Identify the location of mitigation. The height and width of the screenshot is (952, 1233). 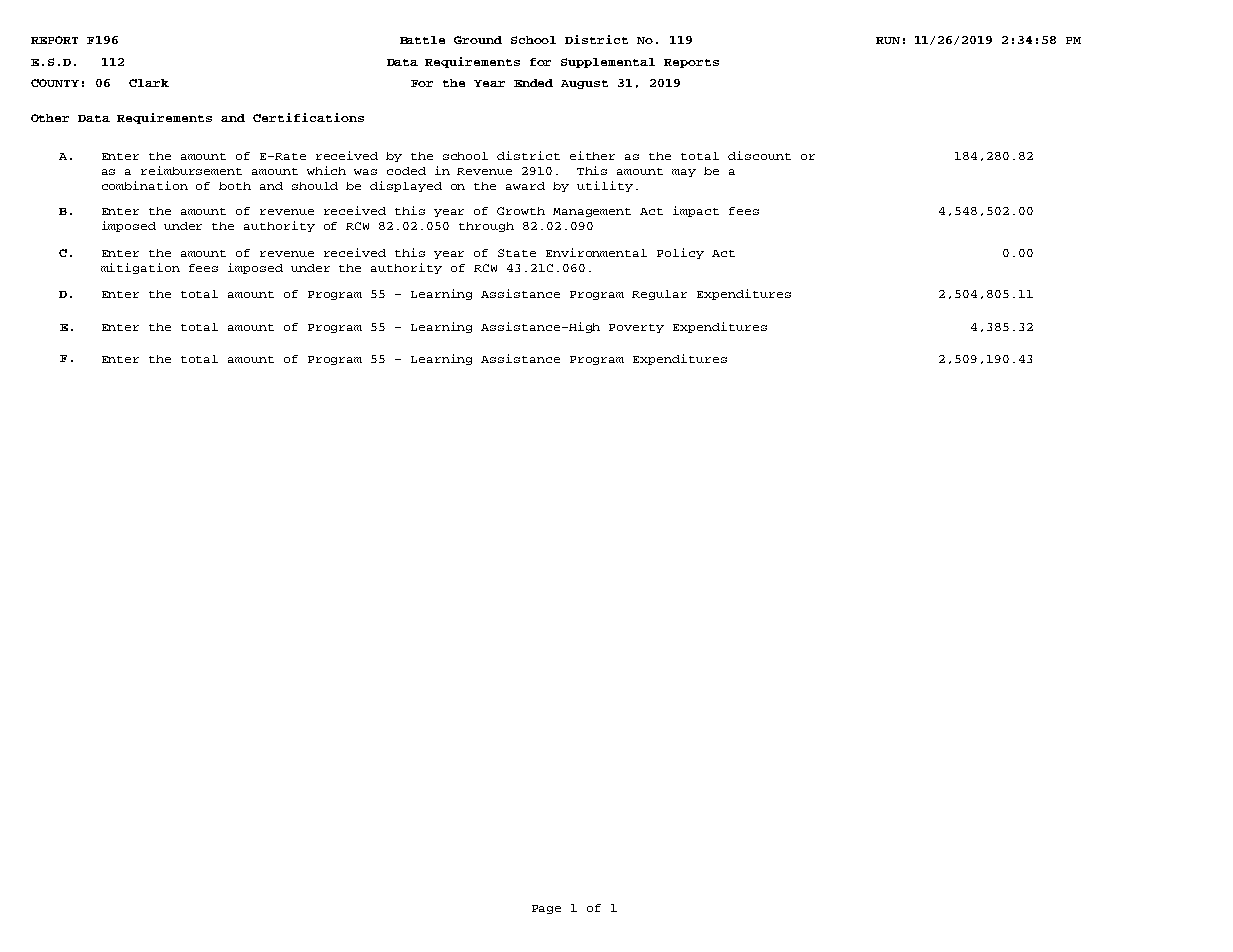
(140, 268).
